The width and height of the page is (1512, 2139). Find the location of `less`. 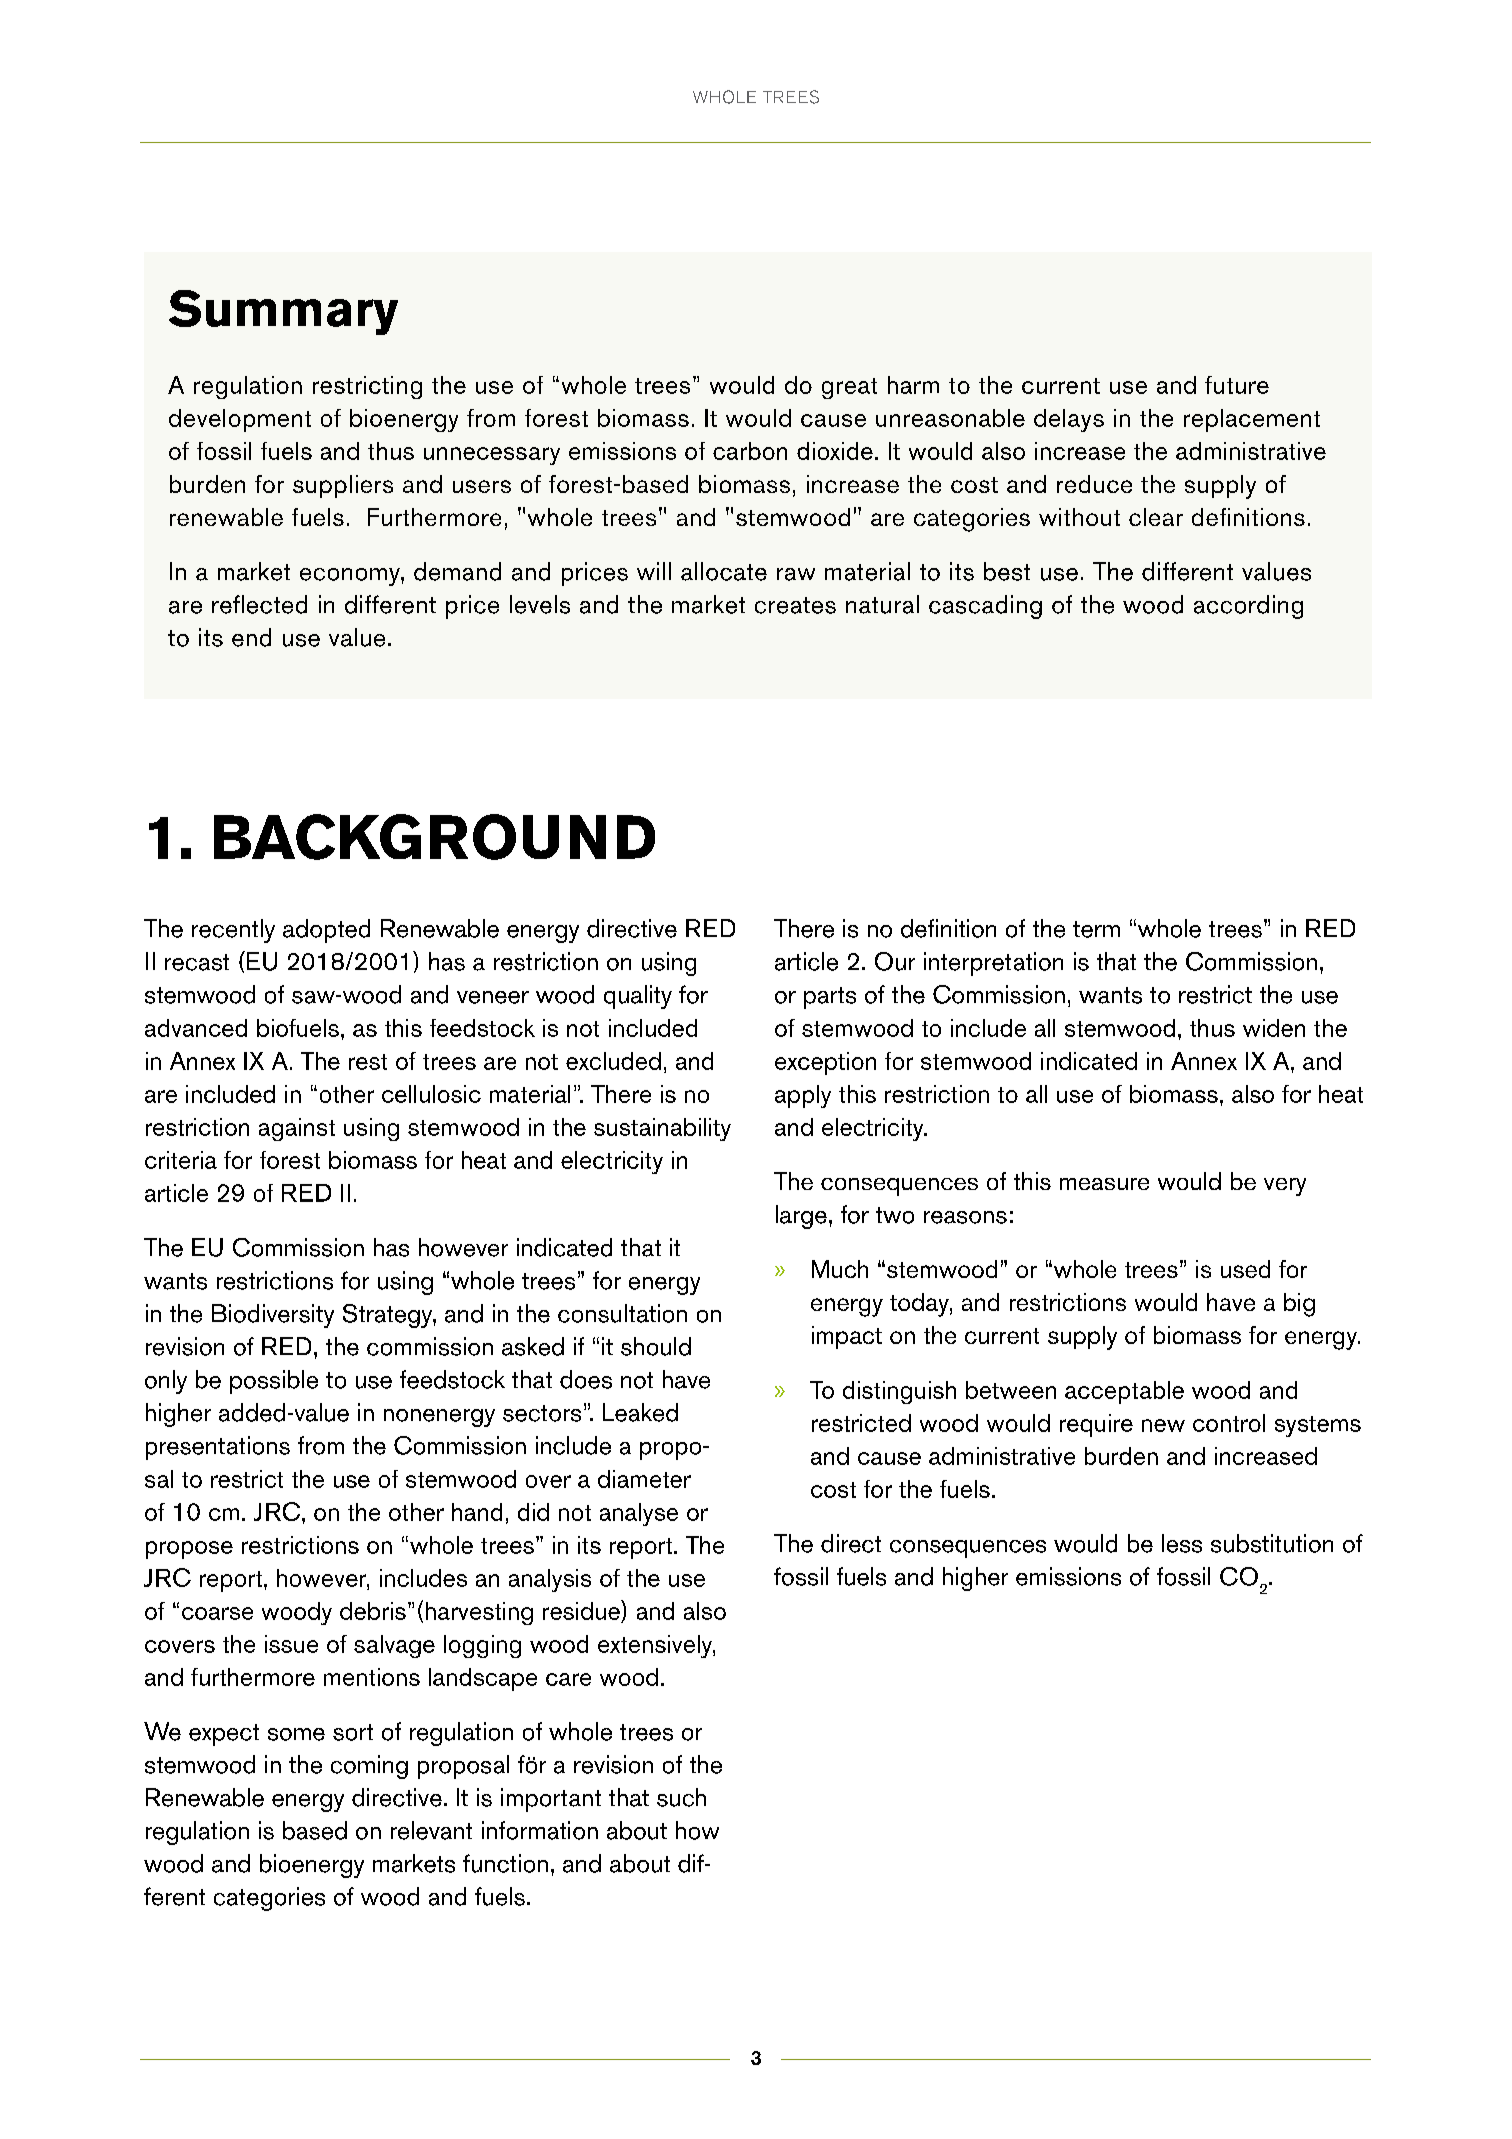

less is located at coordinates (1182, 1543).
